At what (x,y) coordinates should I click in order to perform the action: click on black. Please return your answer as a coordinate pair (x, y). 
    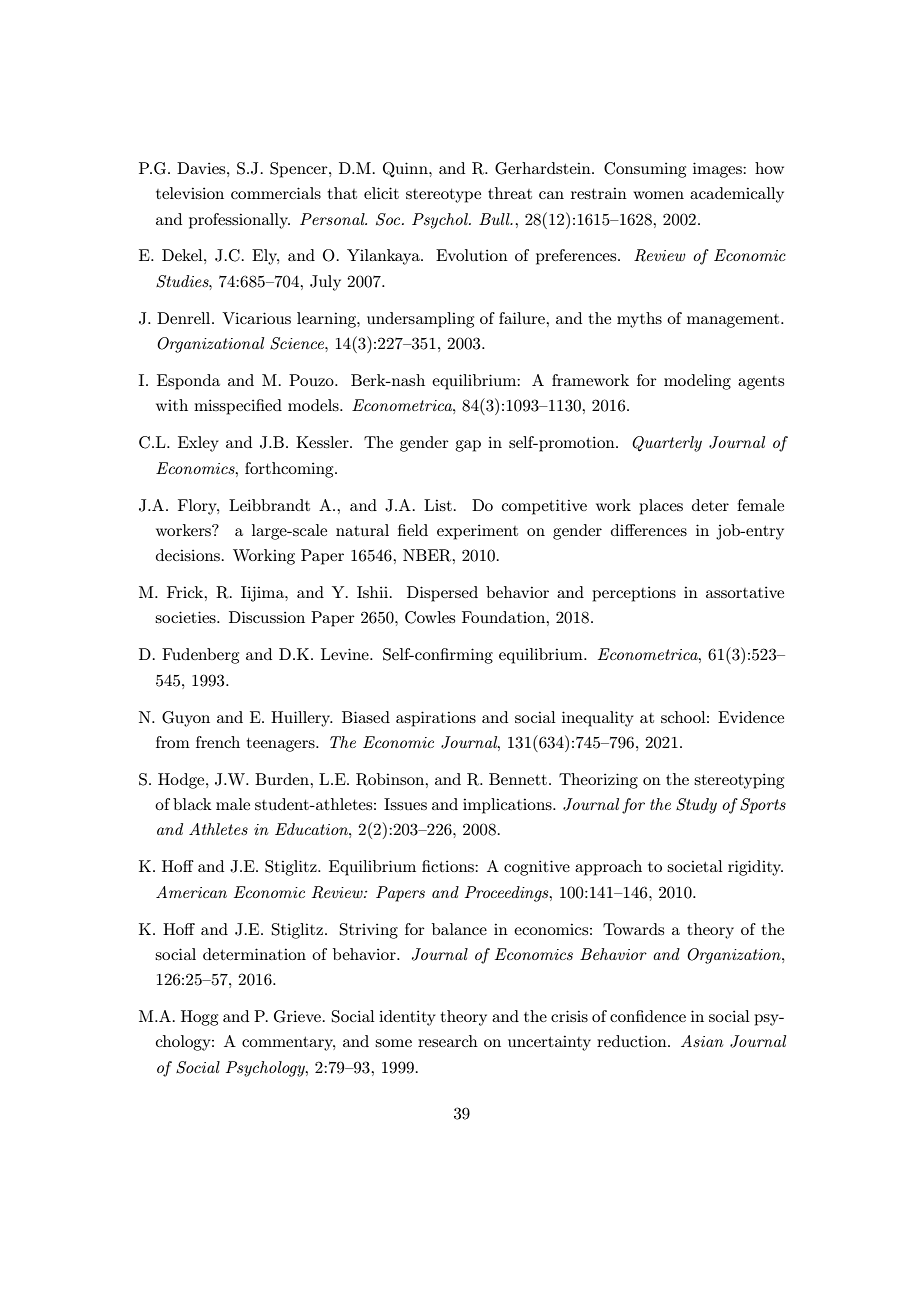
    Looking at the image, I should click on (192, 804).
